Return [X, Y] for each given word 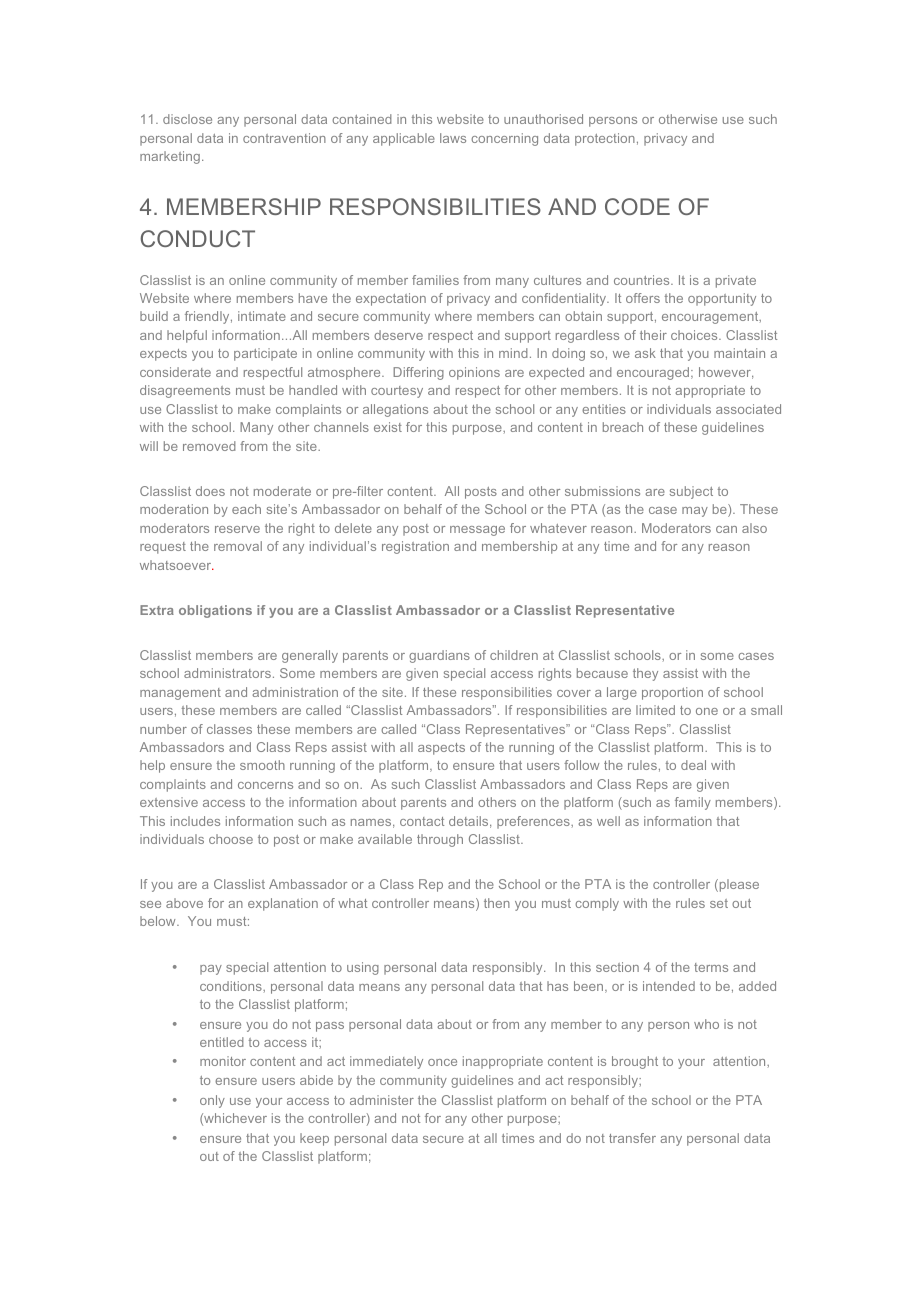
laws [453, 138]
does [210, 491]
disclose [187, 119]
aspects [441, 749]
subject [691, 492]
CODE [637, 206]
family [693, 803]
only [212, 1101]
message [477, 531]
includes [195, 821]
